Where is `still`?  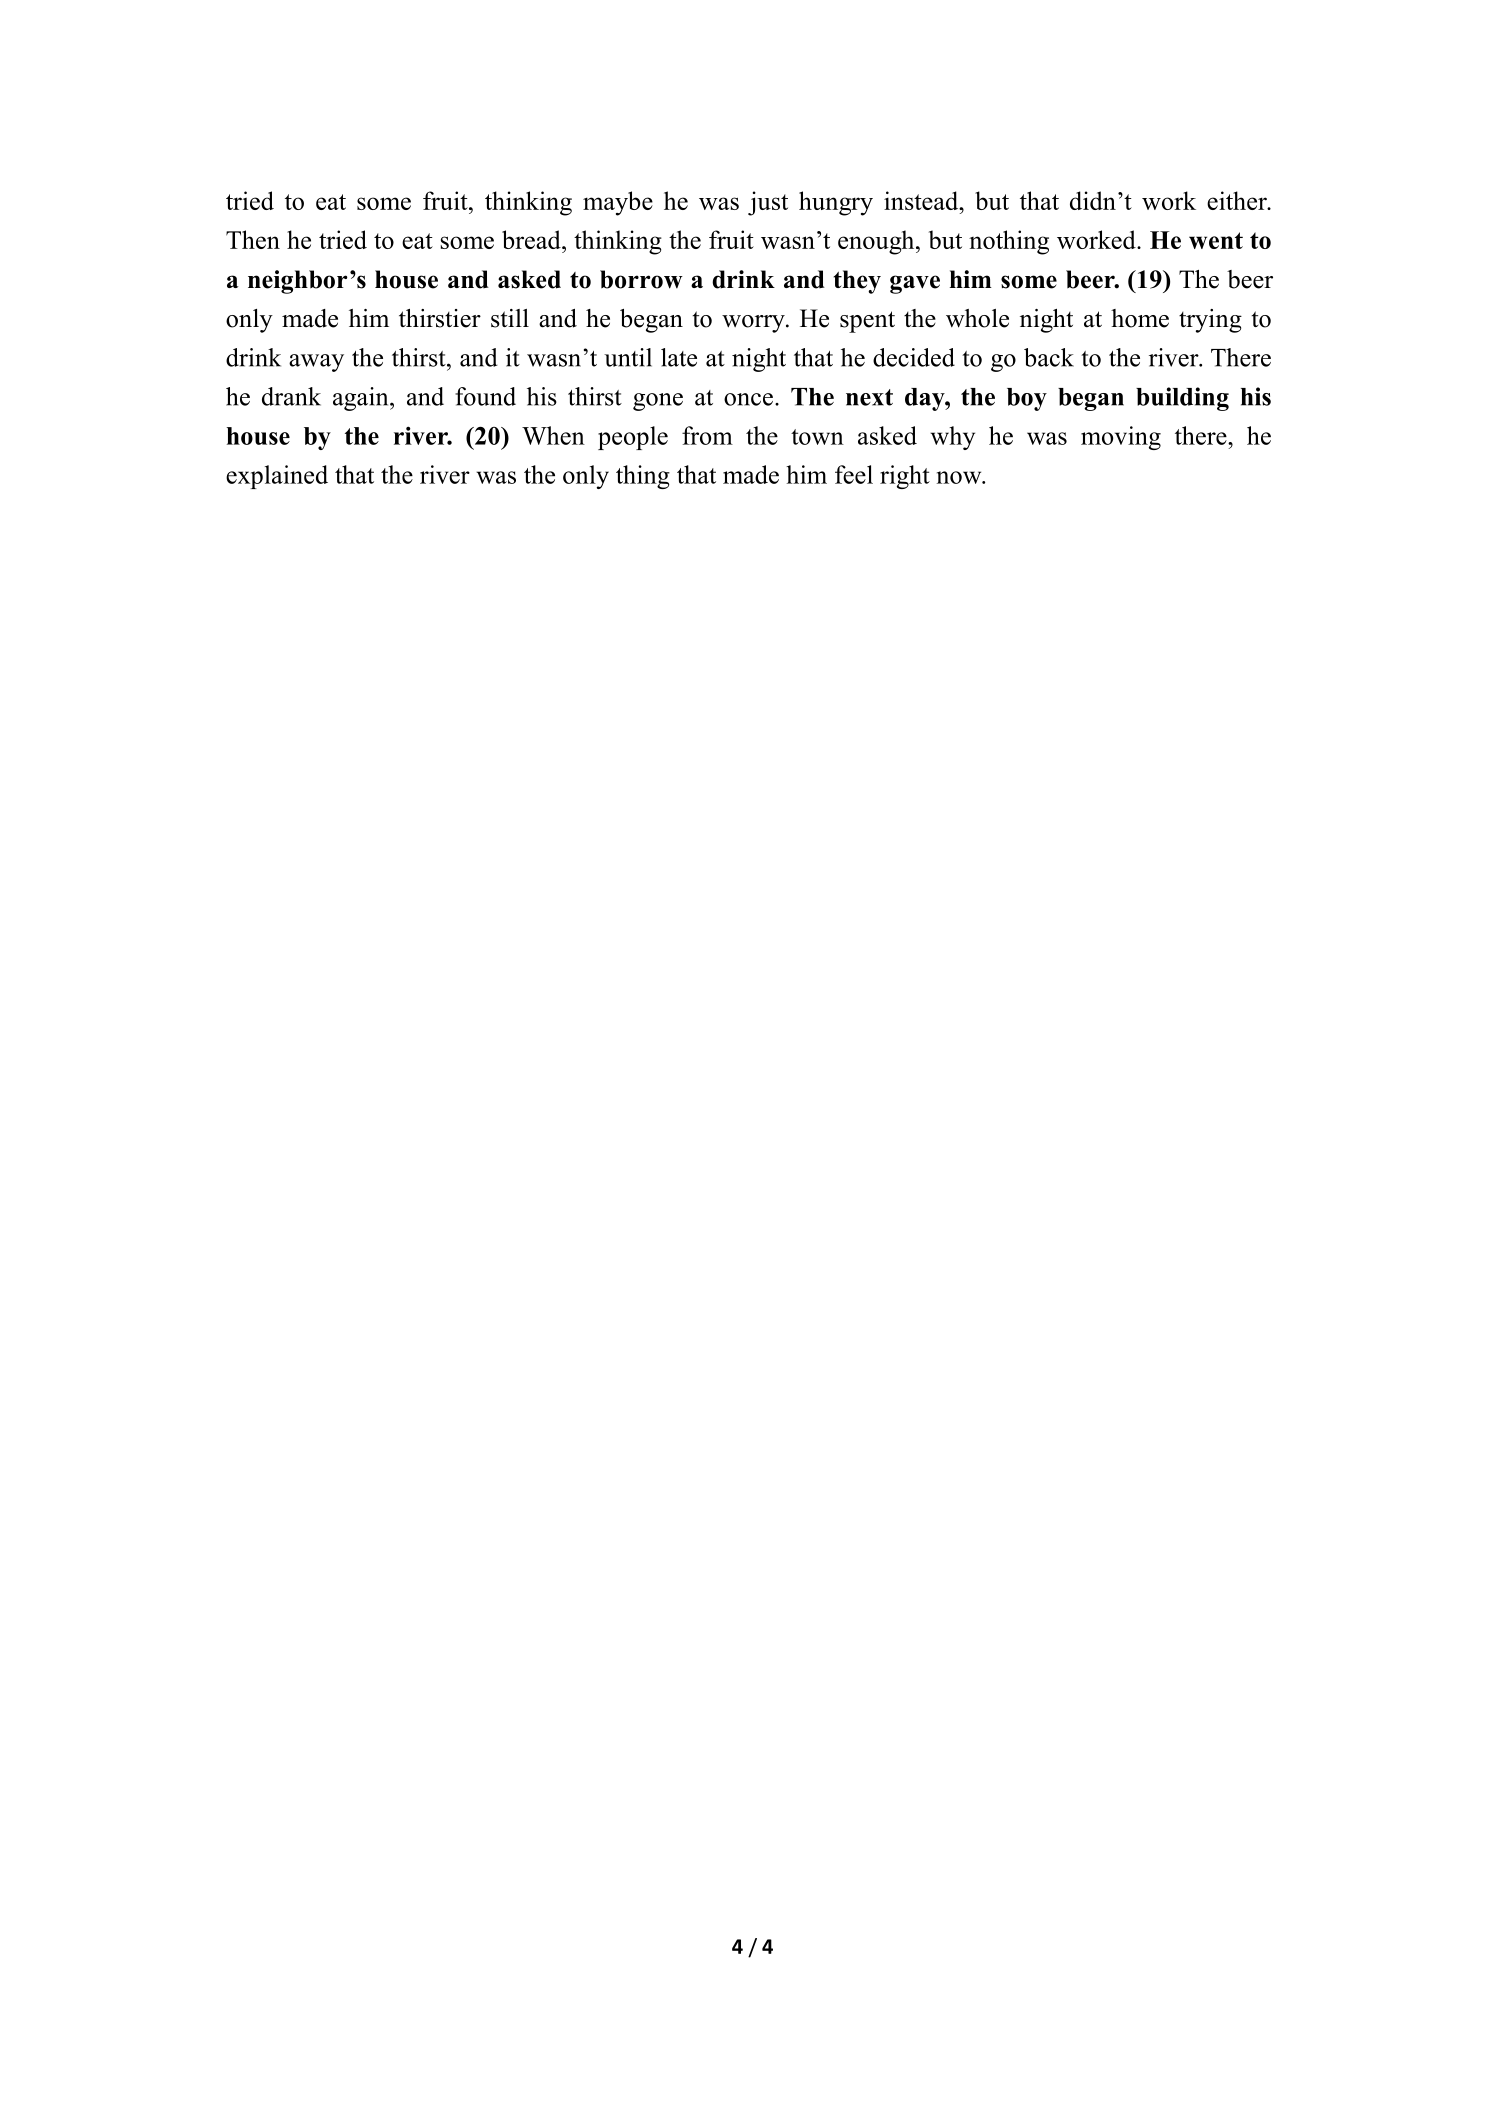 still is located at coordinates (510, 318).
